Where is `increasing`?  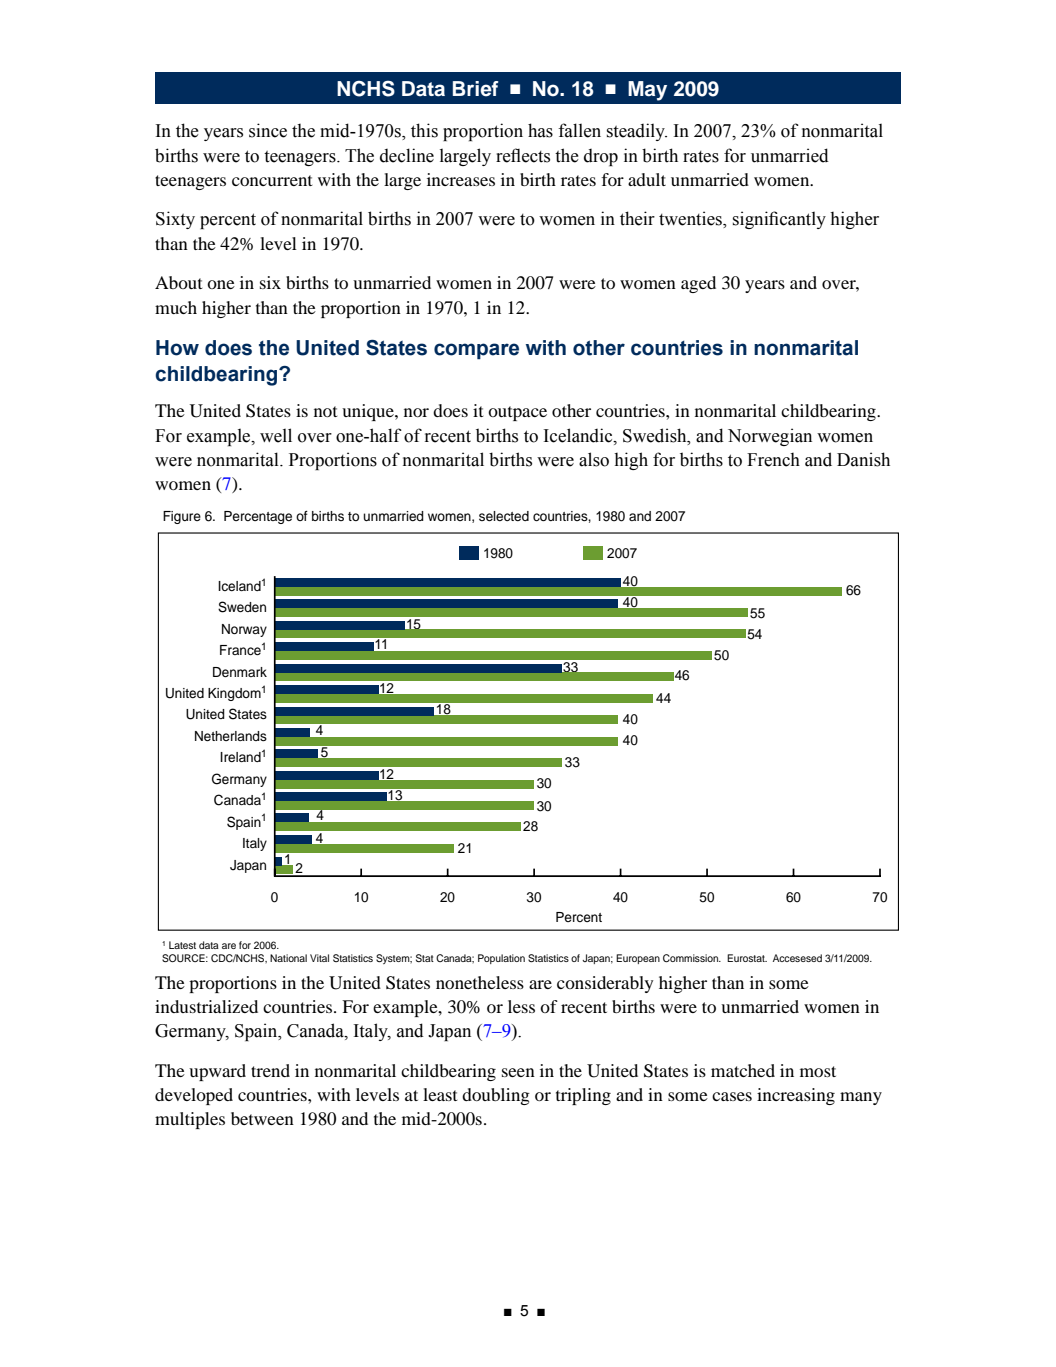
increasing is located at coordinates (796, 1096).
